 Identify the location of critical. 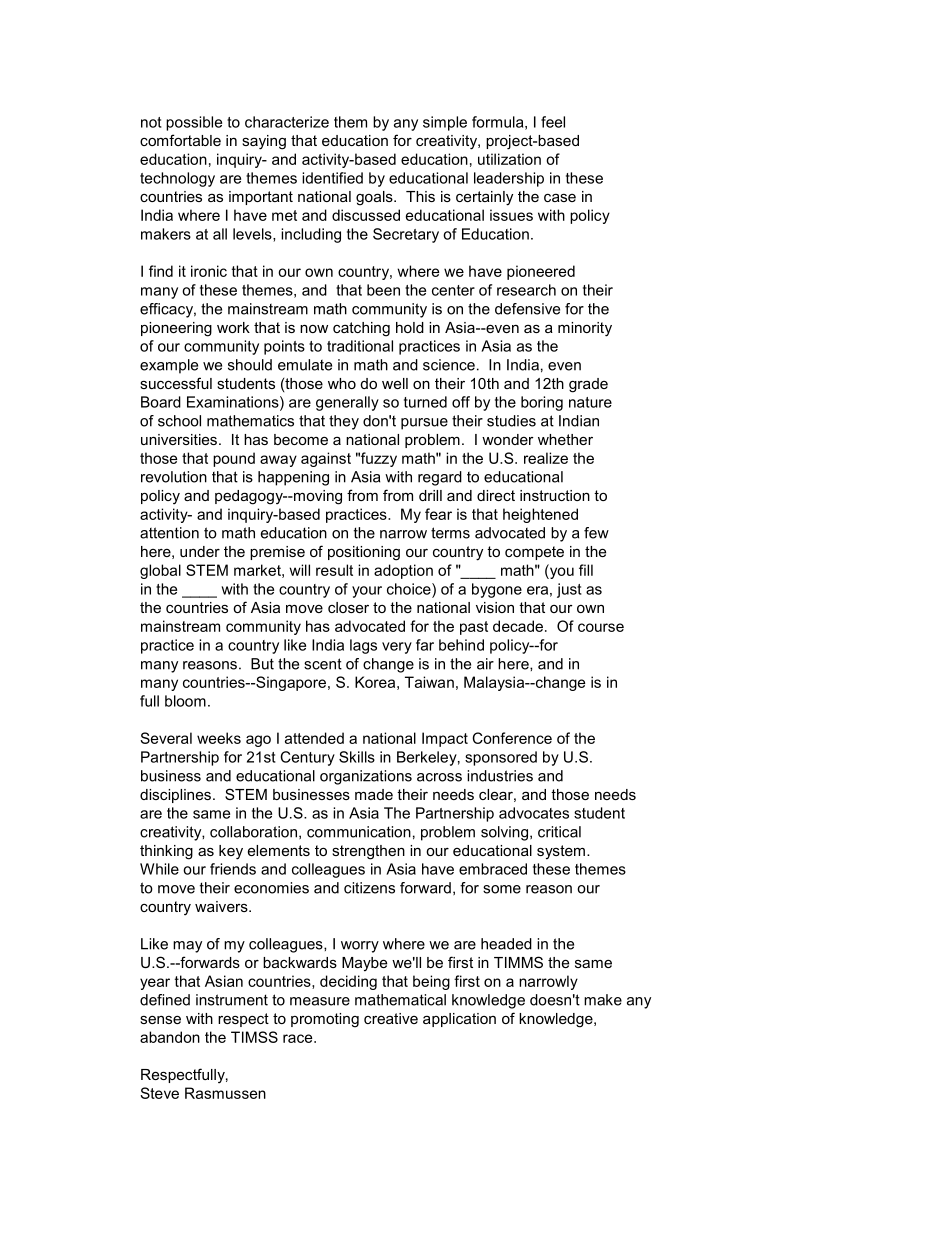
(559, 832).
